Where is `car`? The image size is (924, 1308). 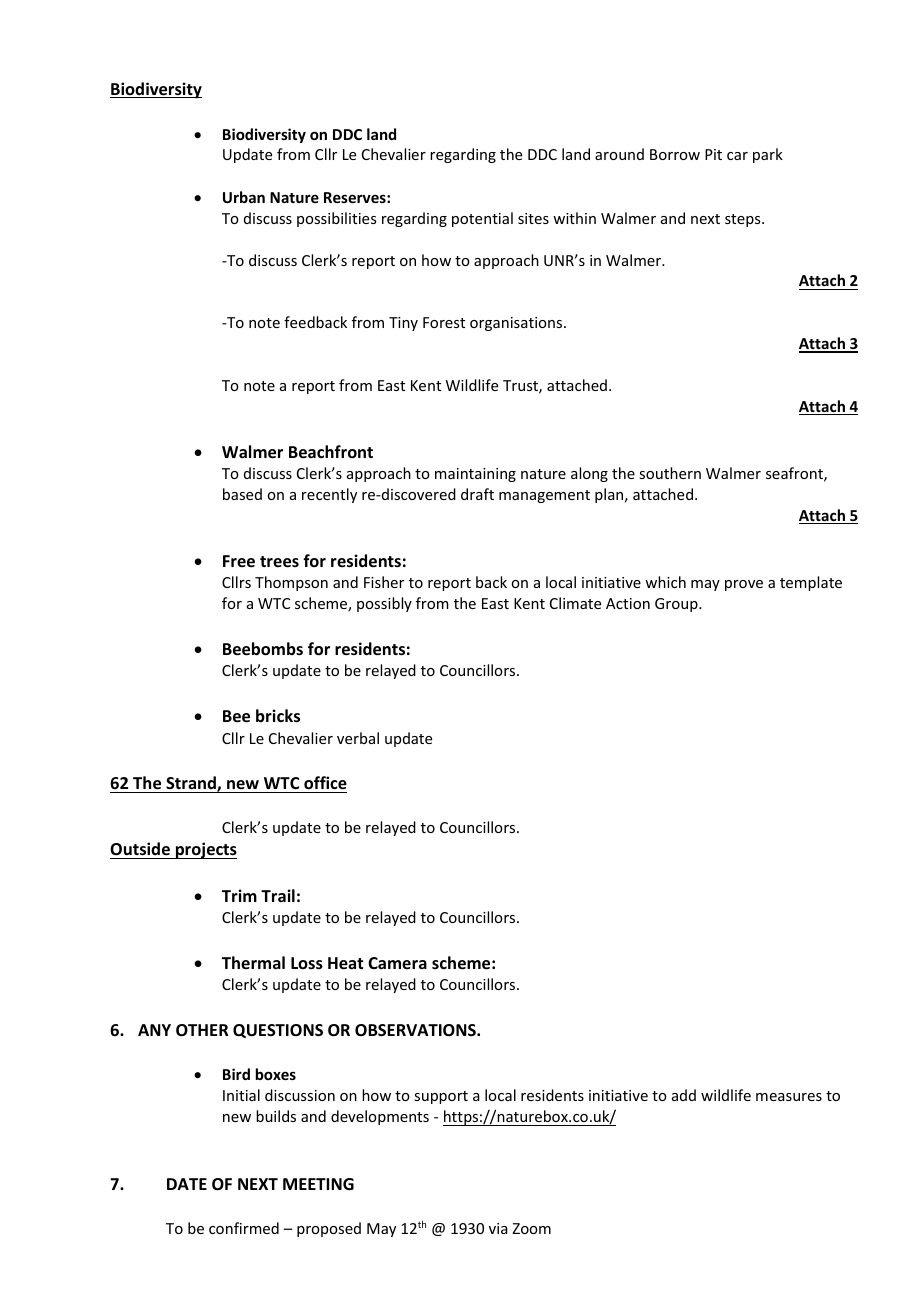 car is located at coordinates (737, 156).
